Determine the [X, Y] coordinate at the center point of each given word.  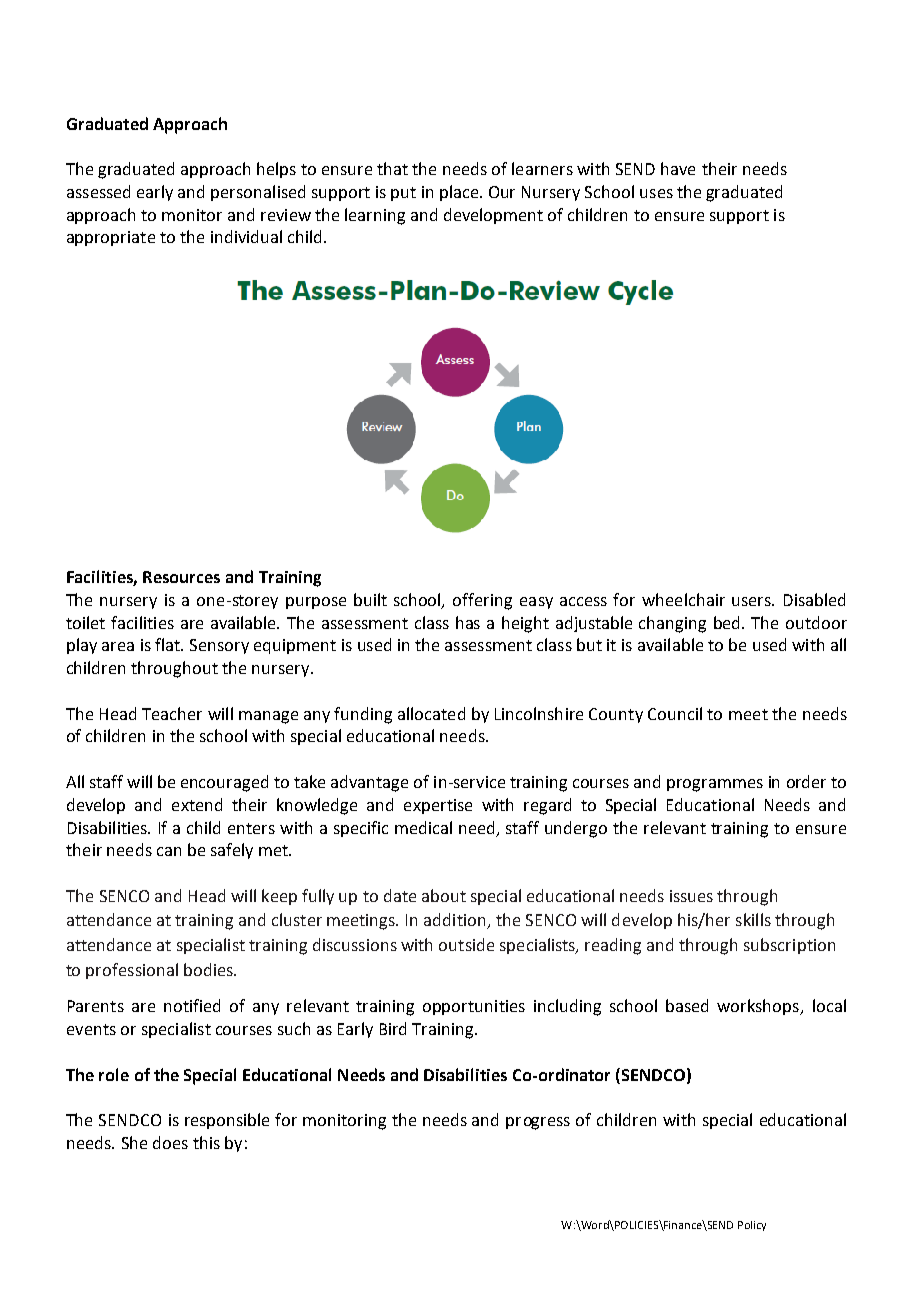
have [678, 168]
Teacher [172, 713]
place [459, 193]
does [170, 1142]
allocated [431, 713]
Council [675, 713]
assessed [98, 191]
